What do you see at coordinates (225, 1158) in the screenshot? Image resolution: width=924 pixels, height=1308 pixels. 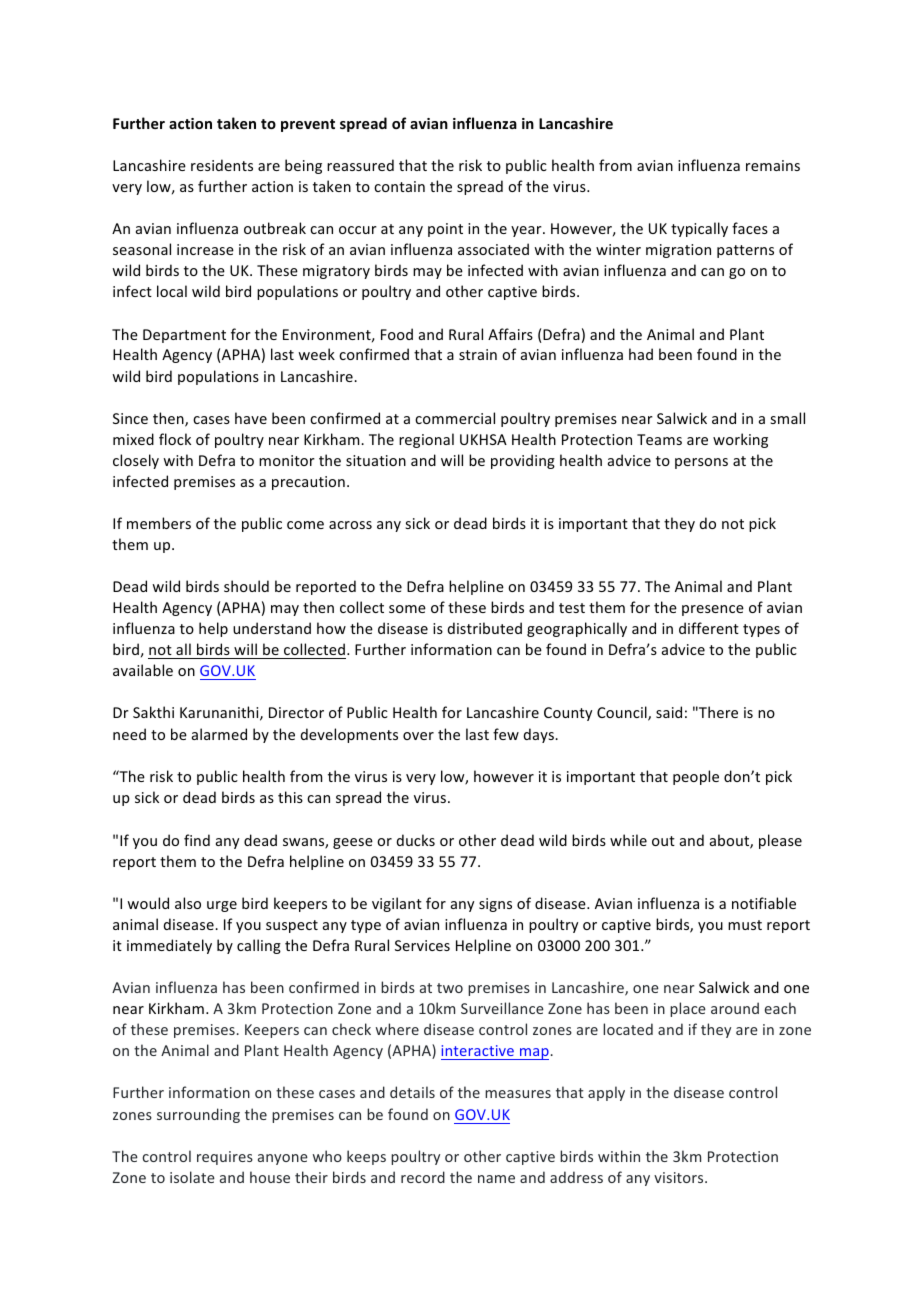 I see `requires` at bounding box center [225, 1158].
